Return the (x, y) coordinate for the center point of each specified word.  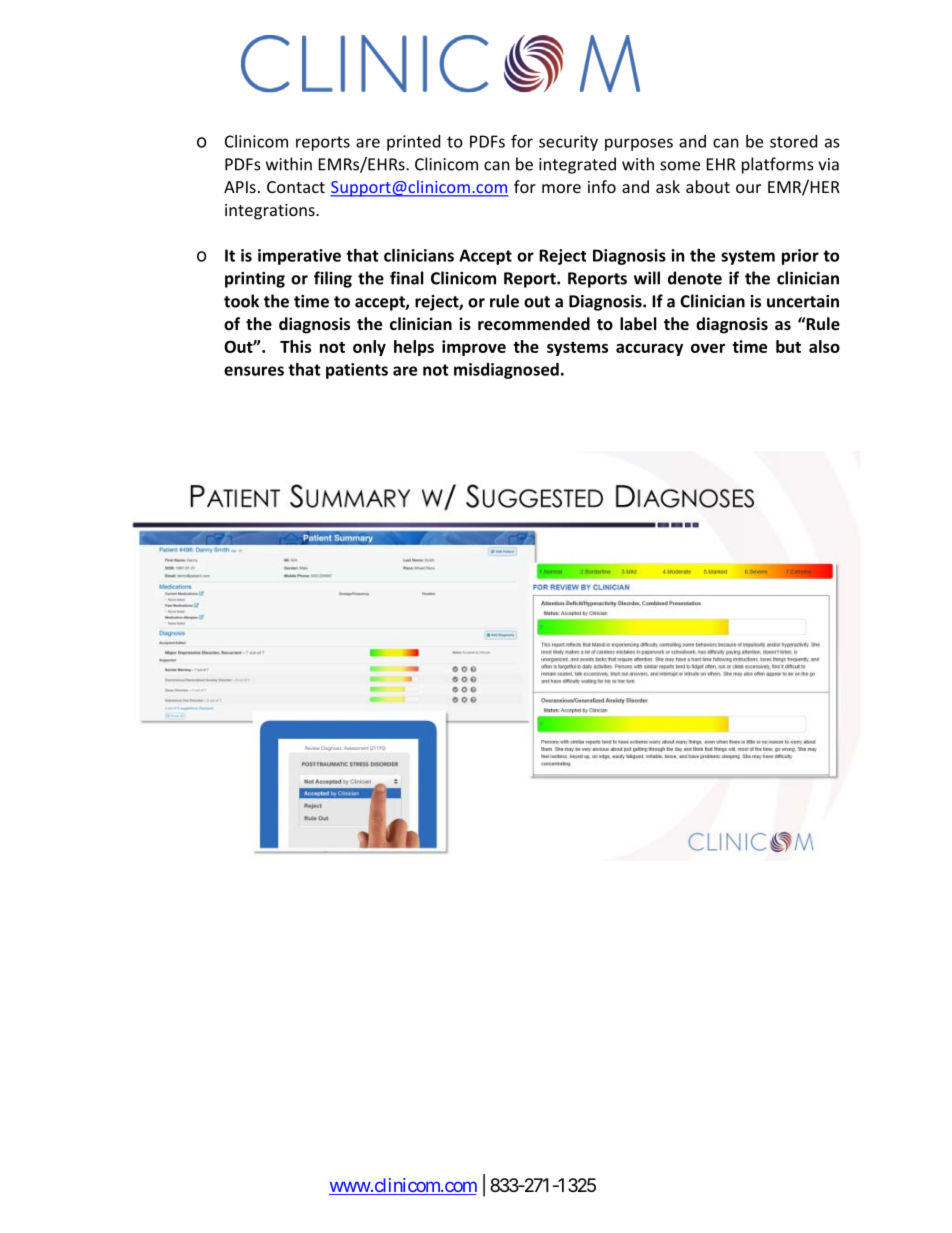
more (561, 188)
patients (357, 371)
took (241, 301)
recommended (534, 323)
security (568, 143)
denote (695, 278)
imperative (299, 257)
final (407, 278)
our (748, 188)
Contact (296, 187)
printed (413, 143)
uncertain (803, 301)
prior (800, 257)
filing (333, 279)
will (647, 278)
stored (793, 141)
